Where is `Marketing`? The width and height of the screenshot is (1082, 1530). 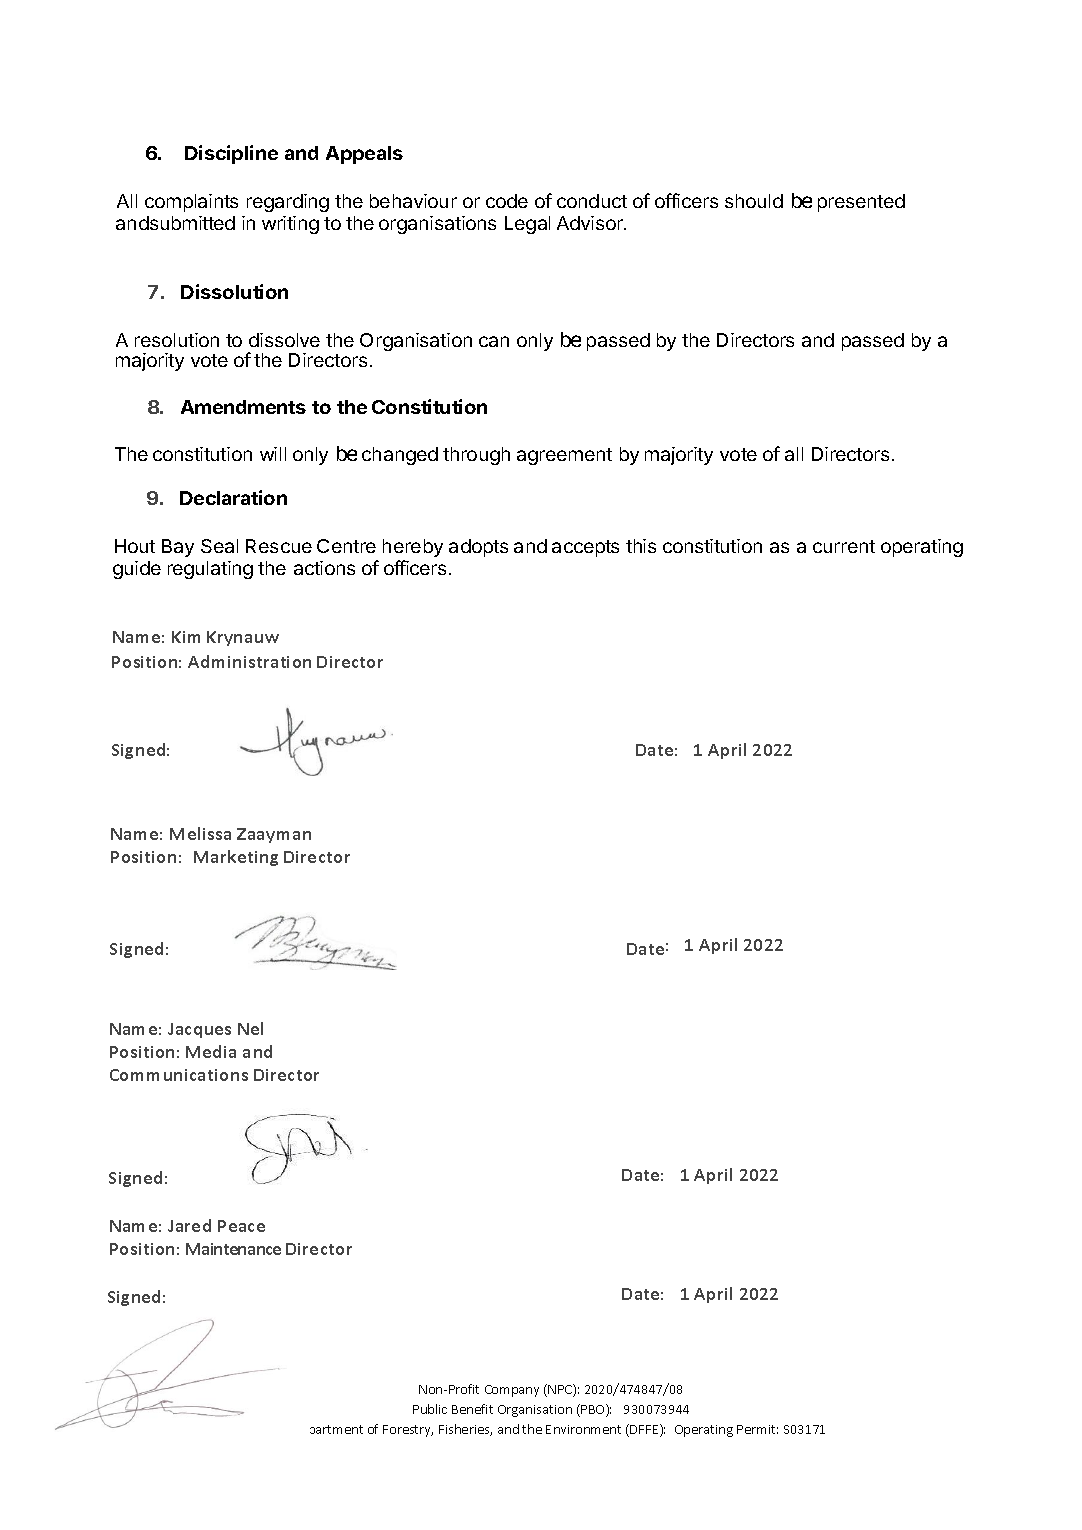
Marketing is located at coordinates (236, 858).
